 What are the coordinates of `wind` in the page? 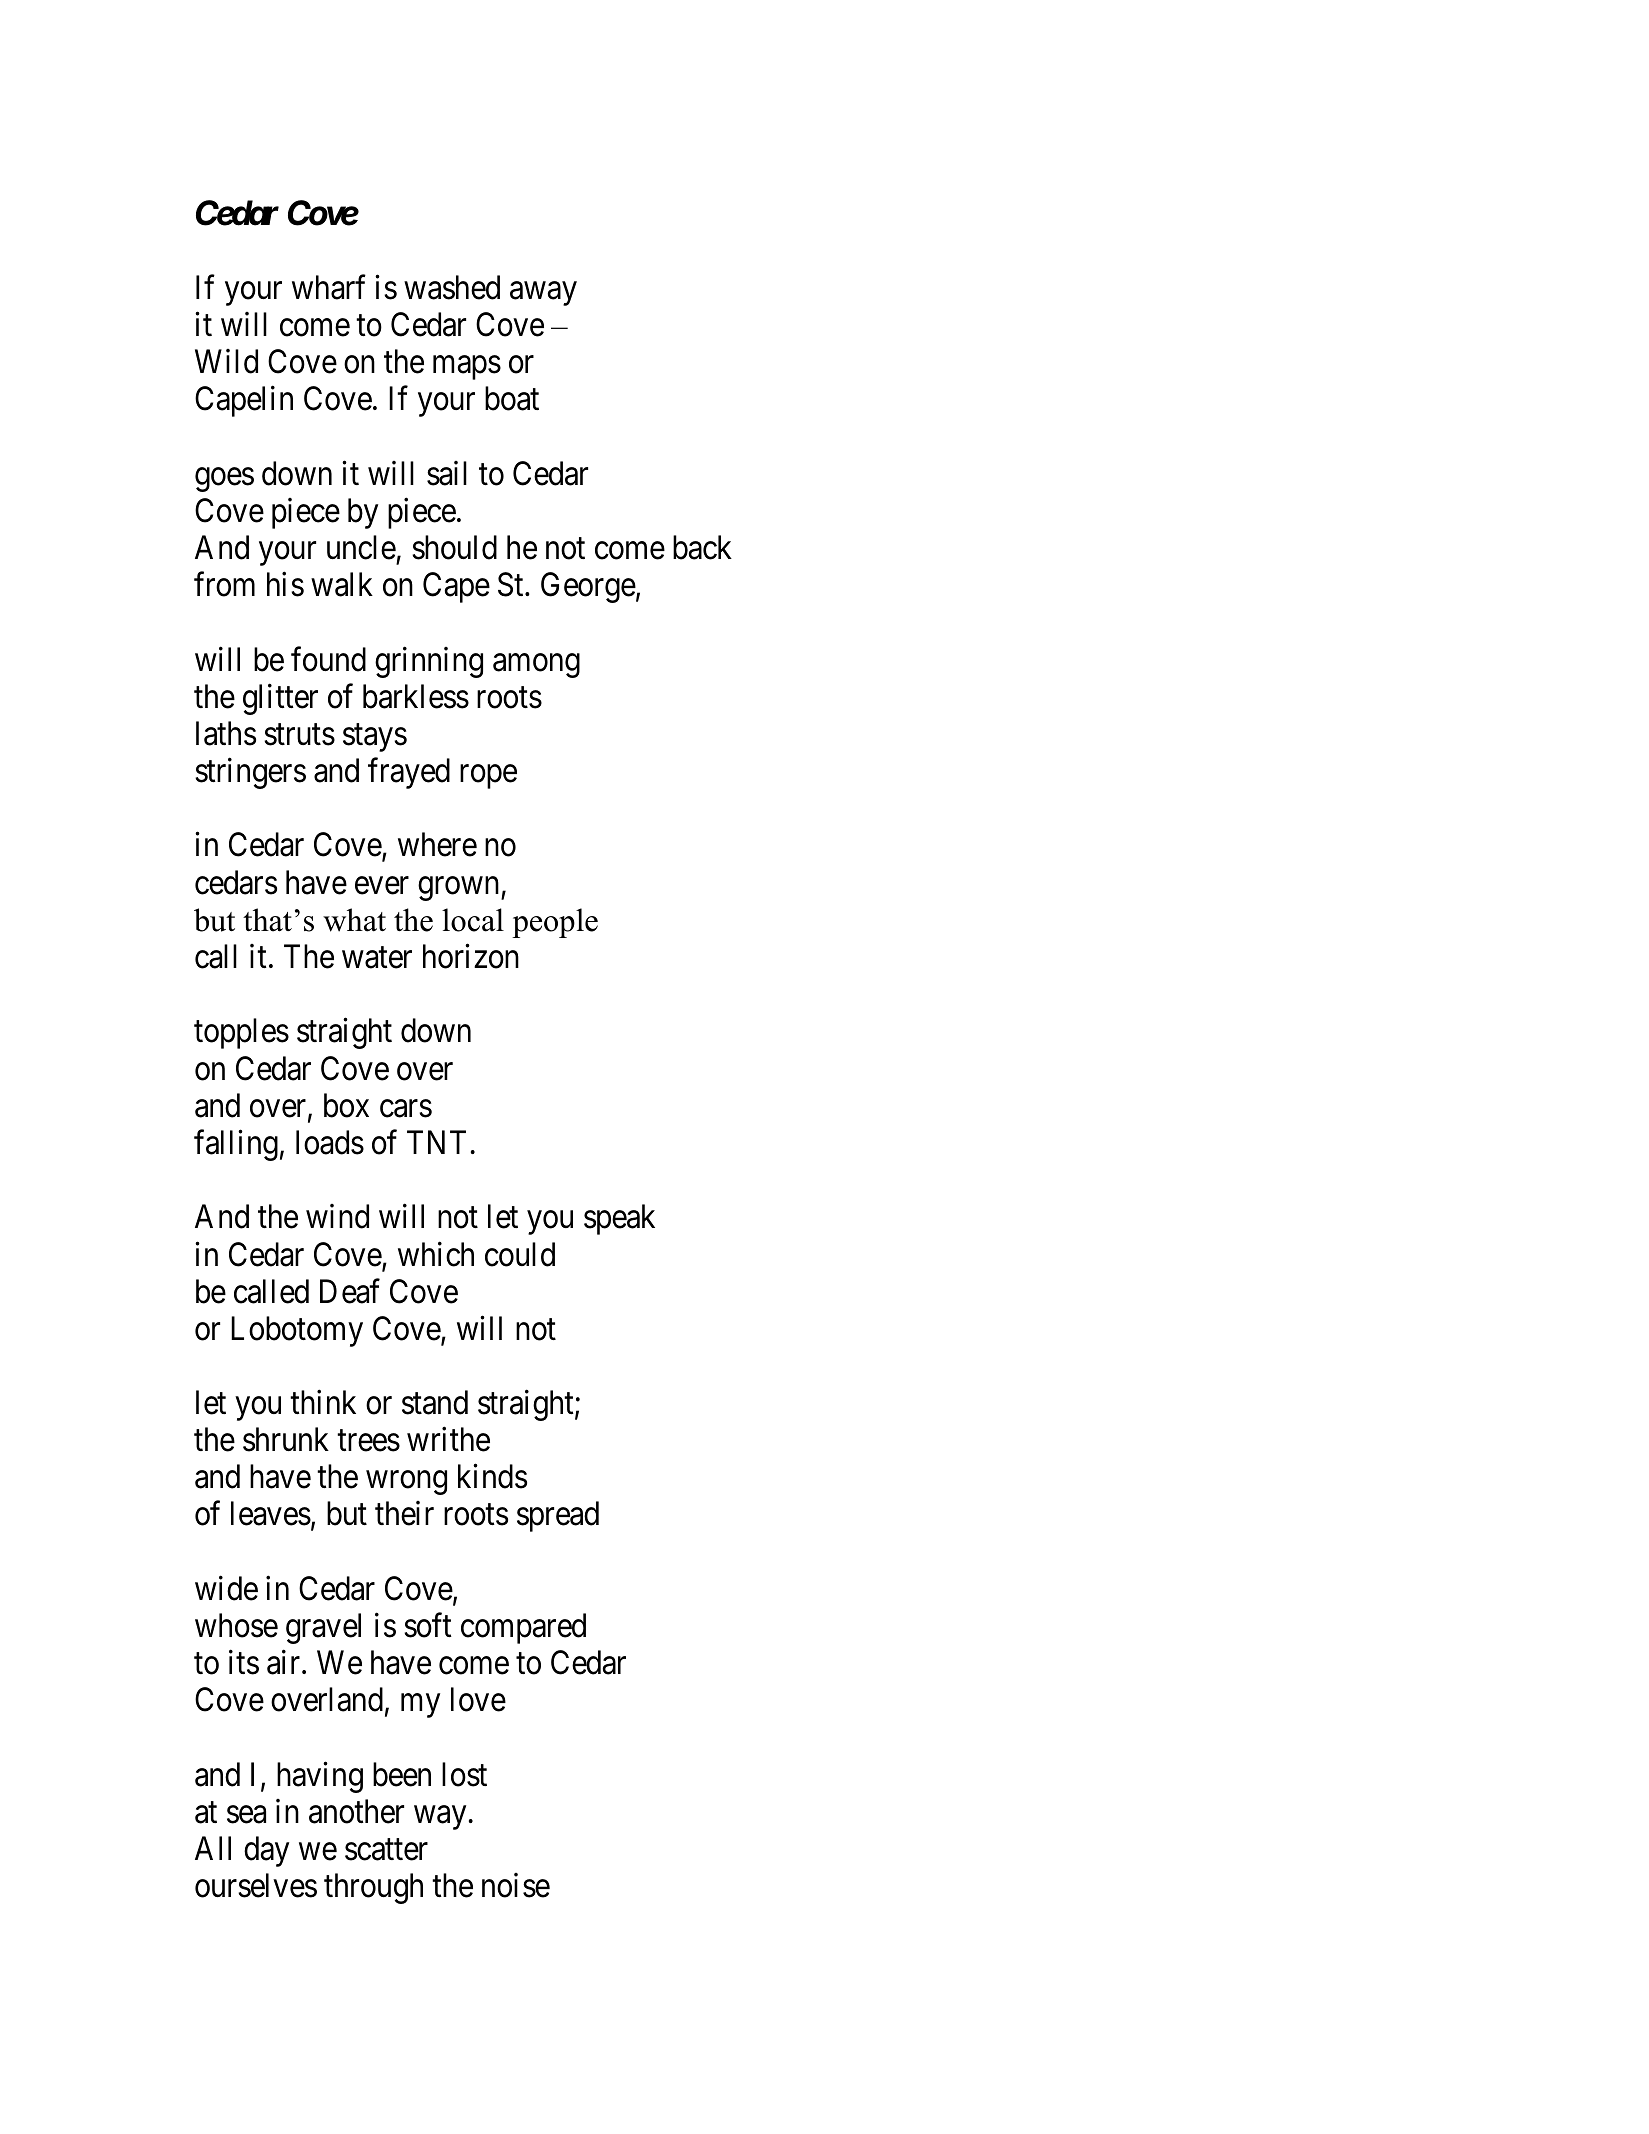 It's located at (337, 1216).
